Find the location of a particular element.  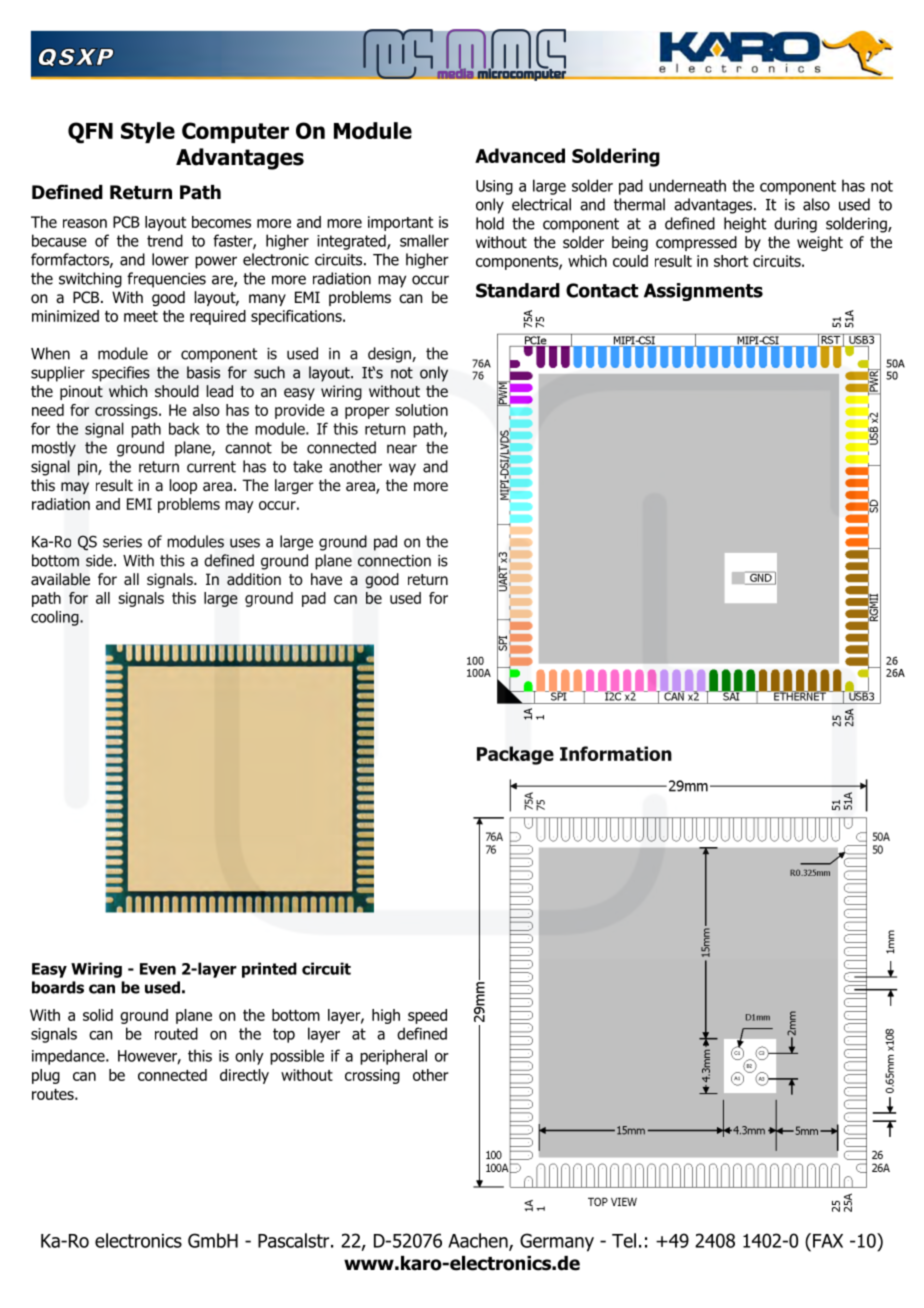

Information is located at coordinates (616, 753).
